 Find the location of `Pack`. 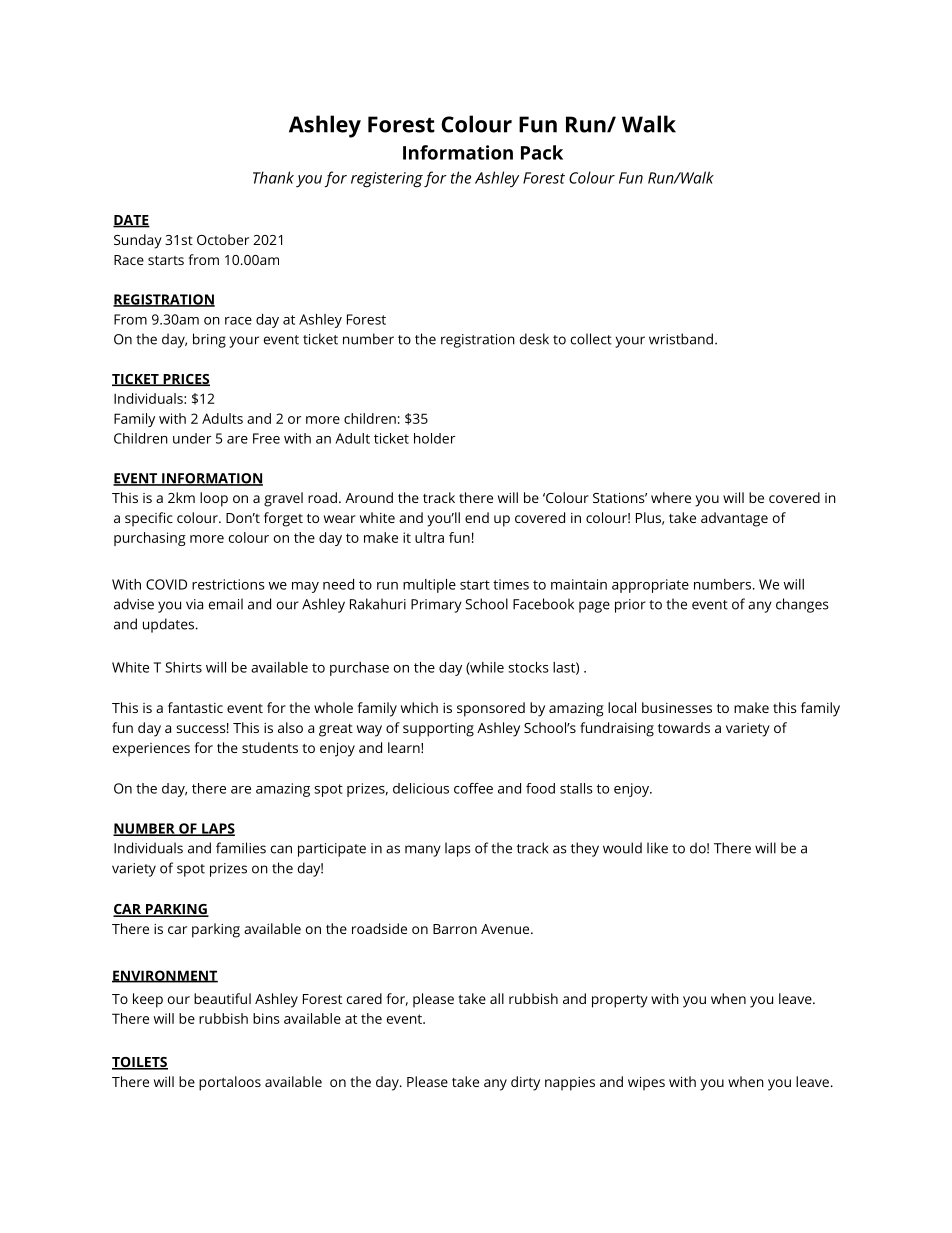

Pack is located at coordinates (542, 152).
